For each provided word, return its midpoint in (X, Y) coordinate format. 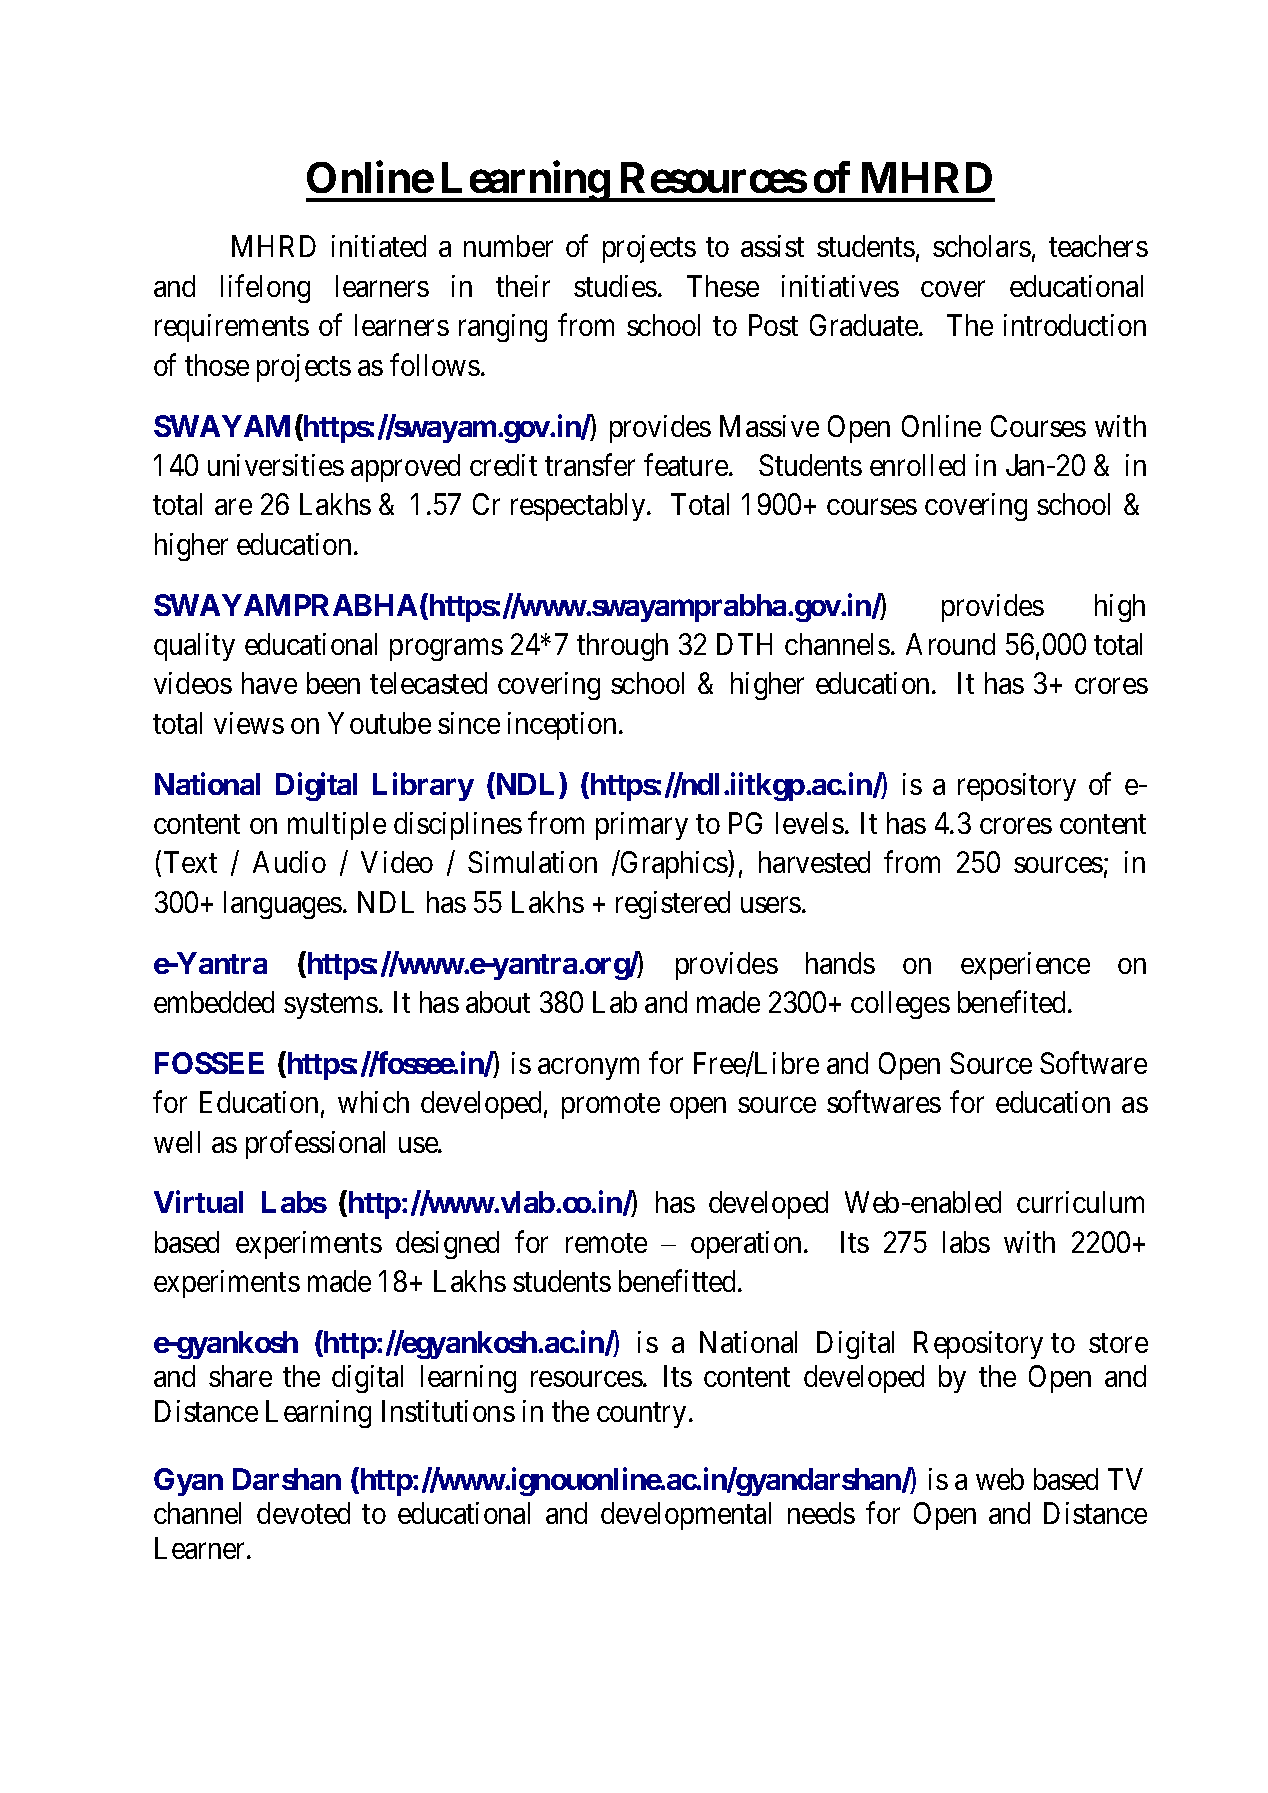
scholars (982, 246)
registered (673, 905)
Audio (289, 862)
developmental (686, 1516)
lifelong (265, 289)
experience (1025, 966)
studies (615, 286)
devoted (303, 1513)
